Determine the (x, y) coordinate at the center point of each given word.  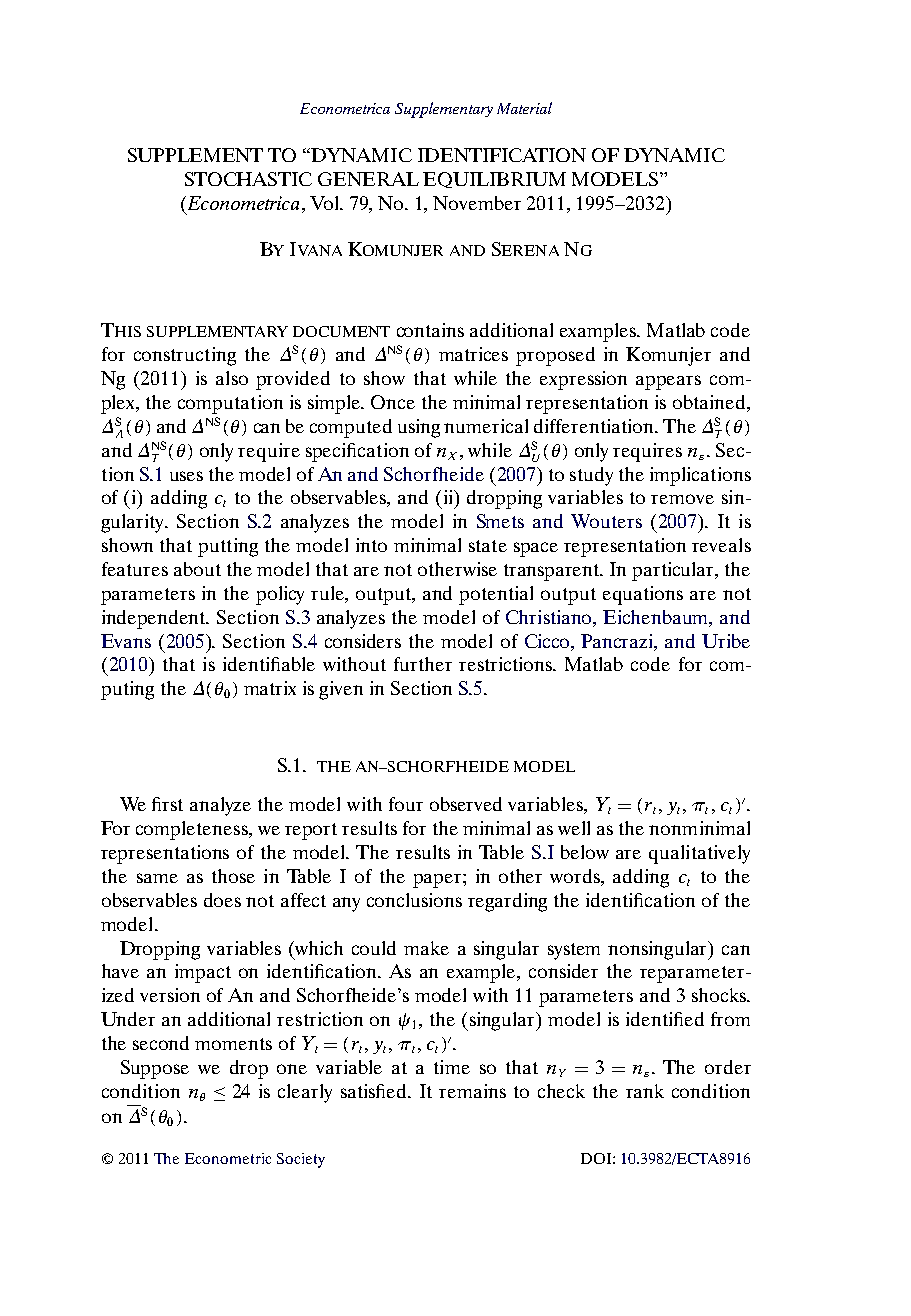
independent (155, 619)
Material (524, 108)
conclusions (414, 900)
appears (668, 382)
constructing (185, 356)
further (423, 664)
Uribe (726, 641)
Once (393, 402)
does (222, 900)
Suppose (155, 1069)
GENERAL (368, 179)
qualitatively (699, 854)
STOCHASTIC (248, 179)
